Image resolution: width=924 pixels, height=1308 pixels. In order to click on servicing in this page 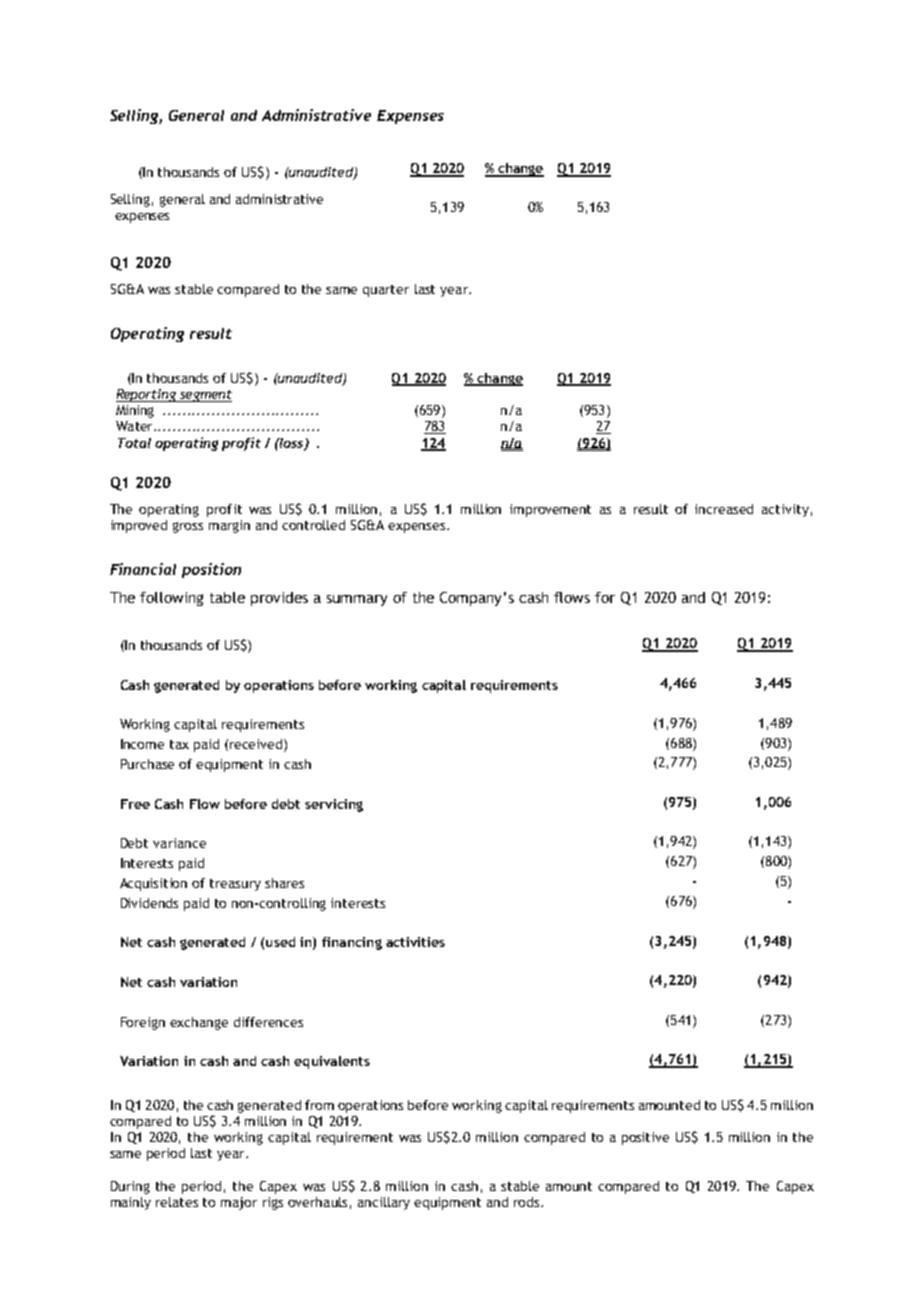, I will do `click(334, 805)`.
